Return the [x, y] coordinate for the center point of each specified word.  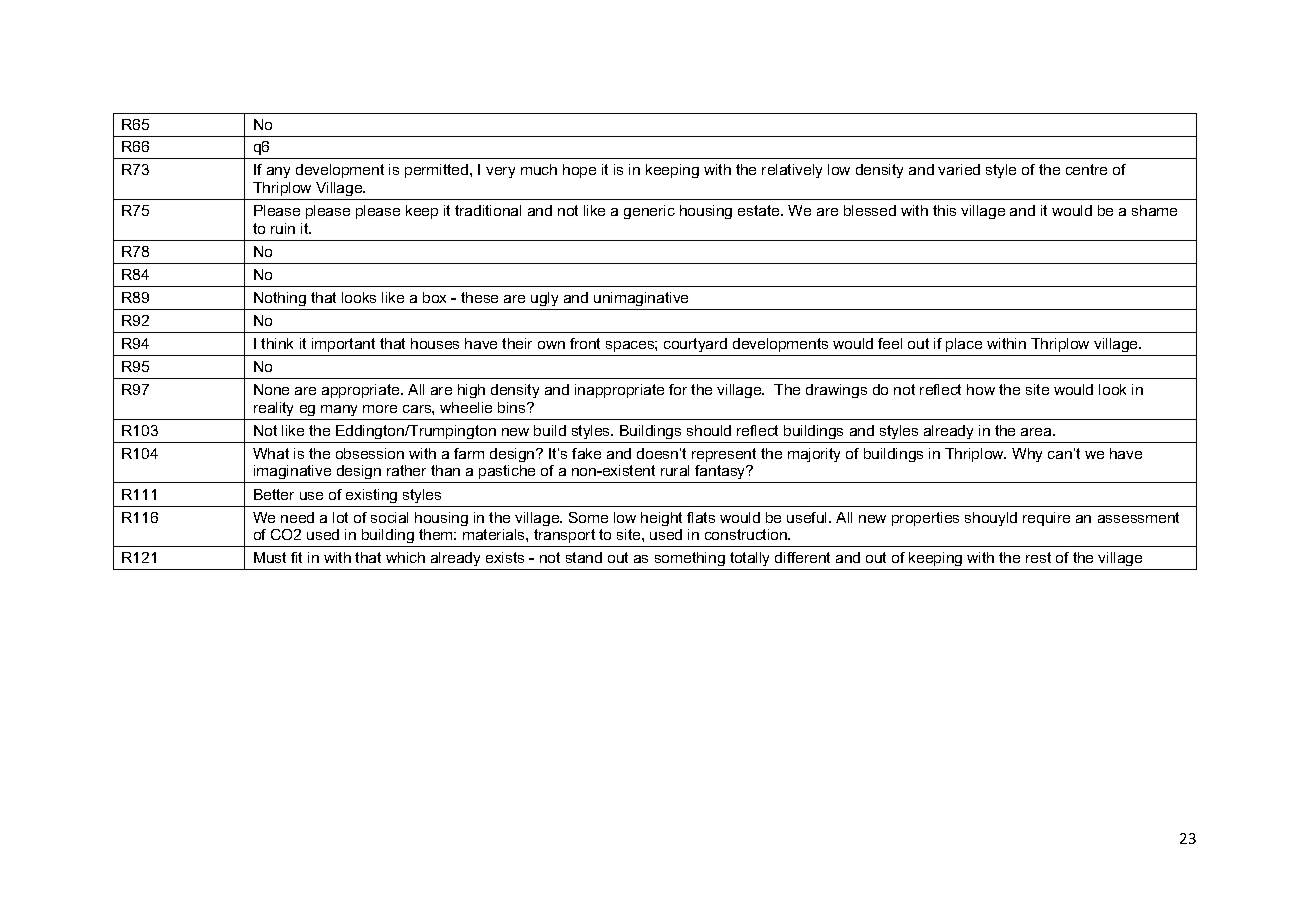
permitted [438, 171]
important [343, 345]
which [405, 557]
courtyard [695, 345]
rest [1038, 557]
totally [749, 559]
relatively [792, 171]
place [964, 345]
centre [1086, 169]
